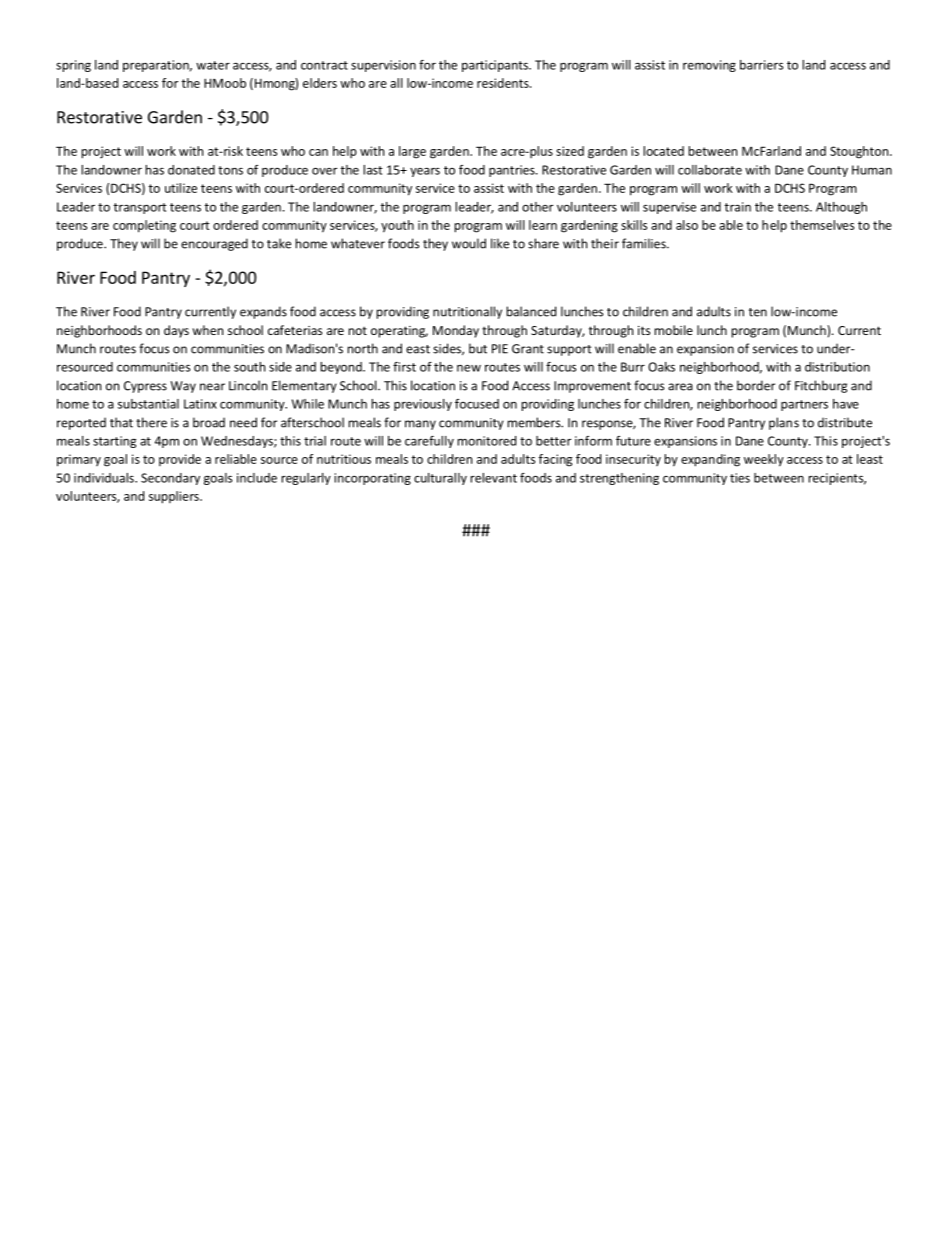 This image has height=1233, width=952. What do you see at coordinates (214, 244) in the image?
I see `encouraged` at bounding box center [214, 244].
